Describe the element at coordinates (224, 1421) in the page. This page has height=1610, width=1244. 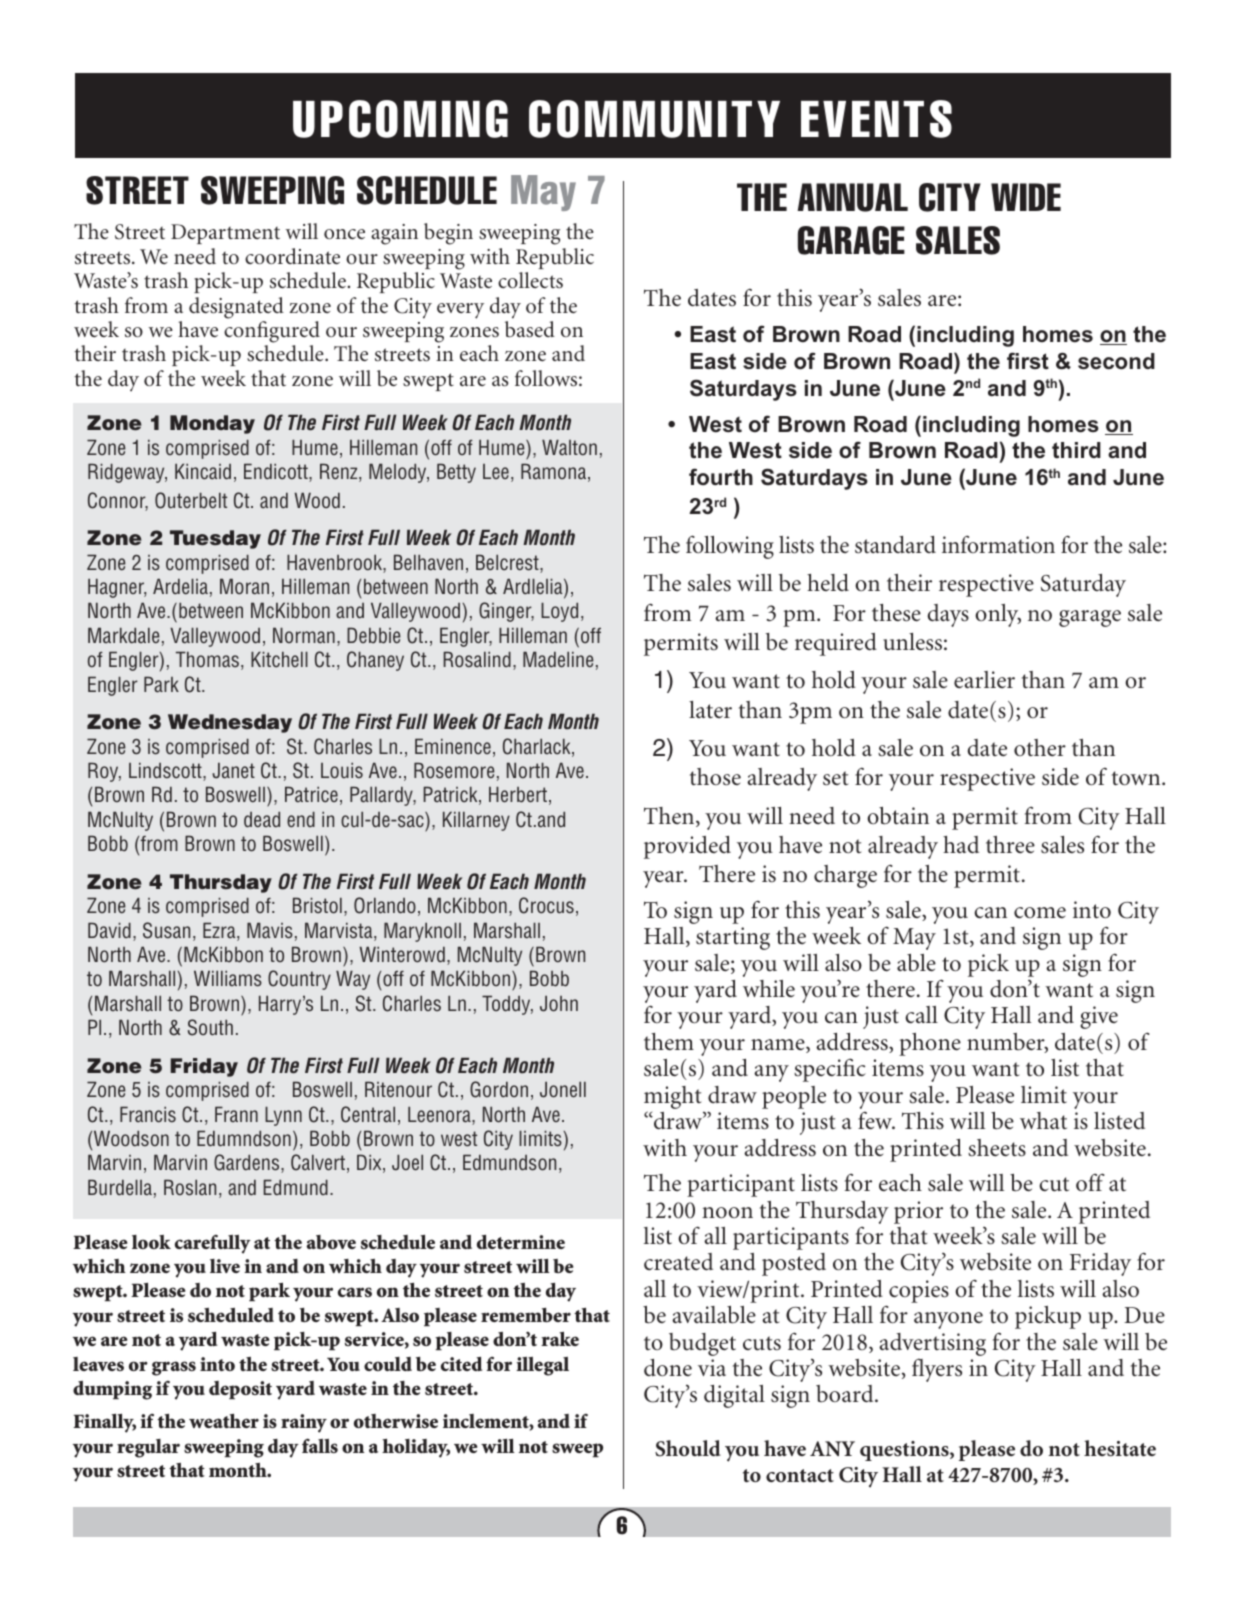
I see `weather` at that location.
